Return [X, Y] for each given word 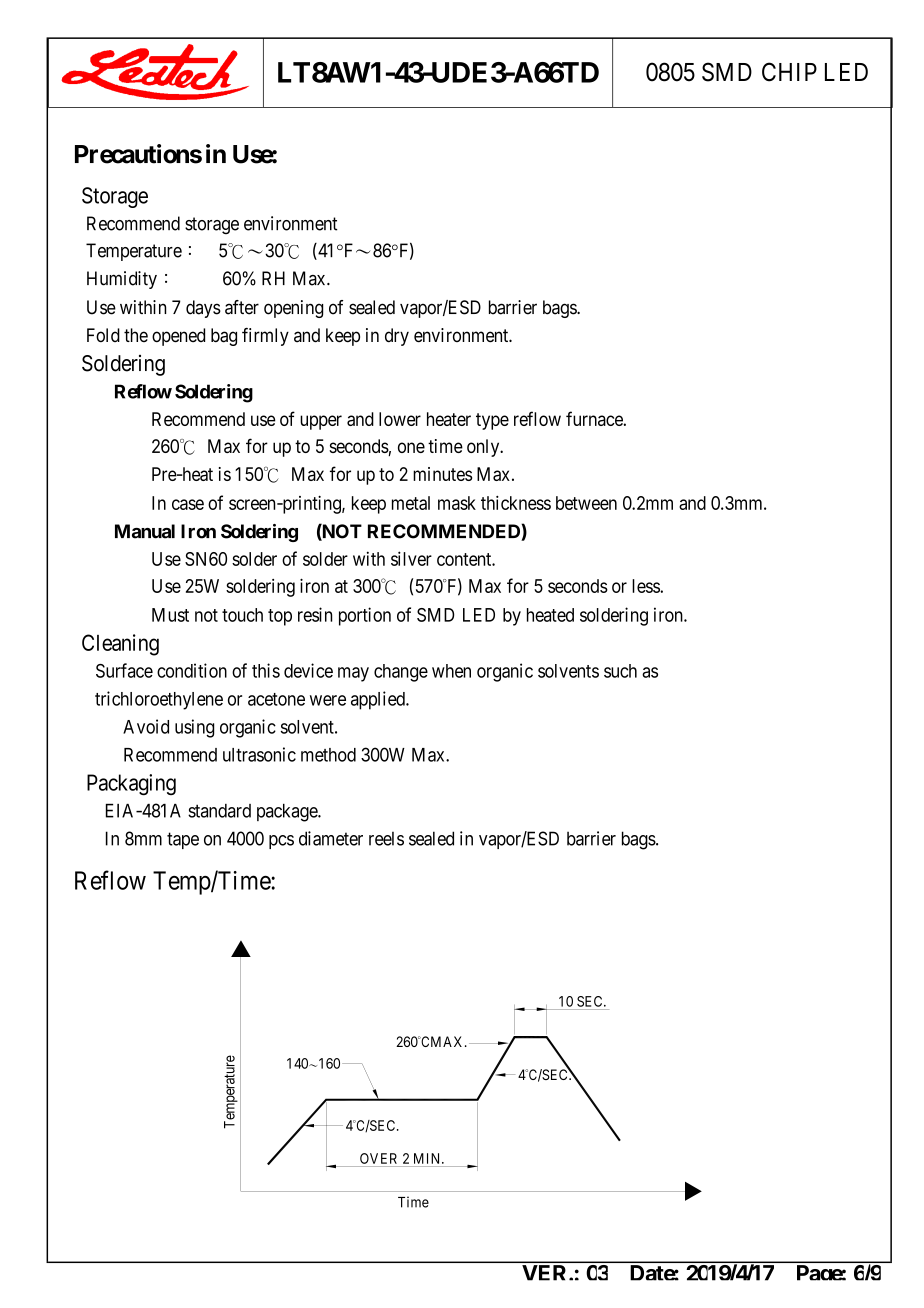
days [203, 309]
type [492, 421]
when [451, 671]
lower [400, 419]
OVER [378, 1158]
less [646, 586]
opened [178, 337]
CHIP [789, 72]
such [620, 671]
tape [183, 840]
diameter [331, 838]
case [188, 504]
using [194, 728]
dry [397, 337]
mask [457, 503]
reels [386, 838]
